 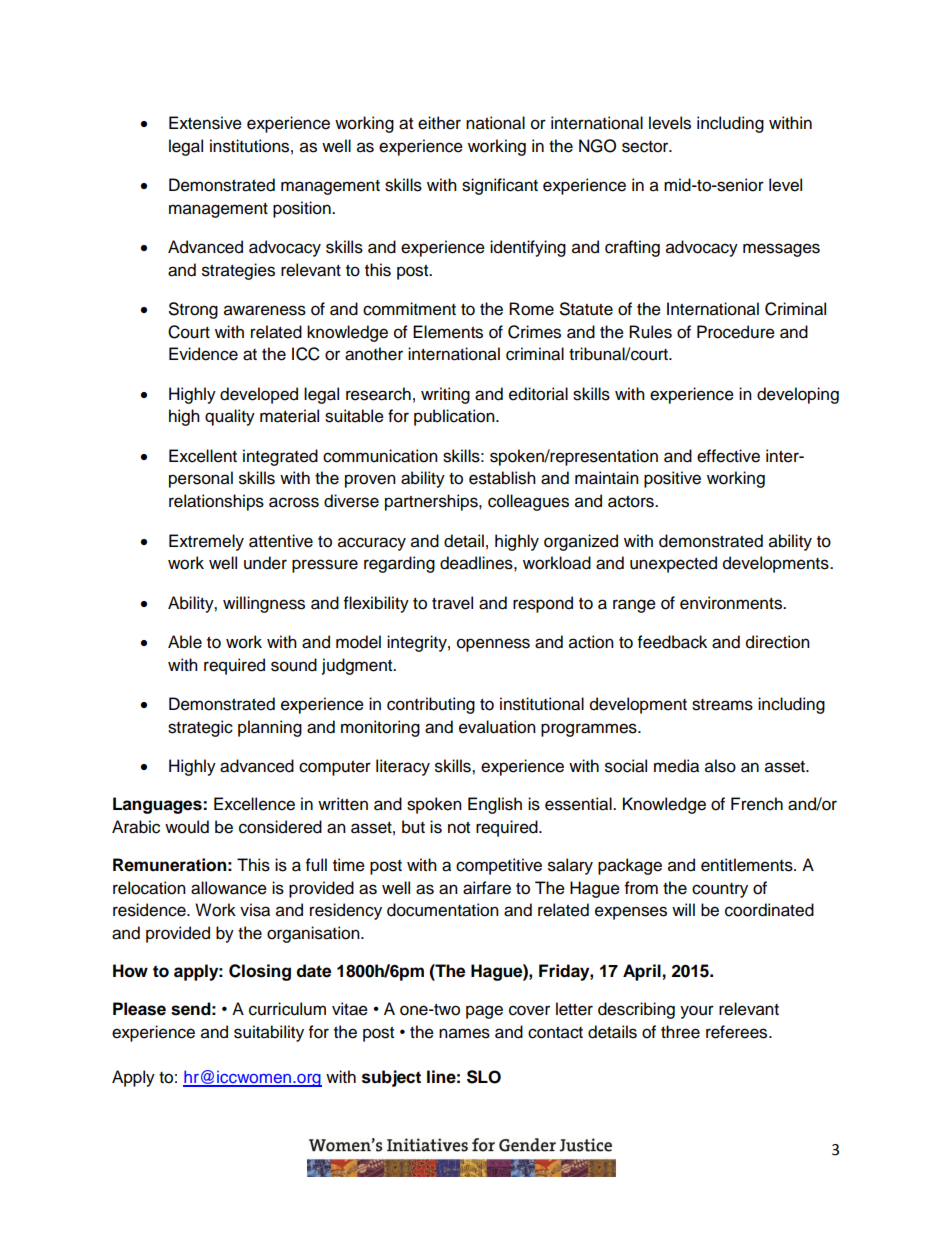 What do you see at coordinates (439, 123) in the screenshot?
I see `either` at bounding box center [439, 123].
